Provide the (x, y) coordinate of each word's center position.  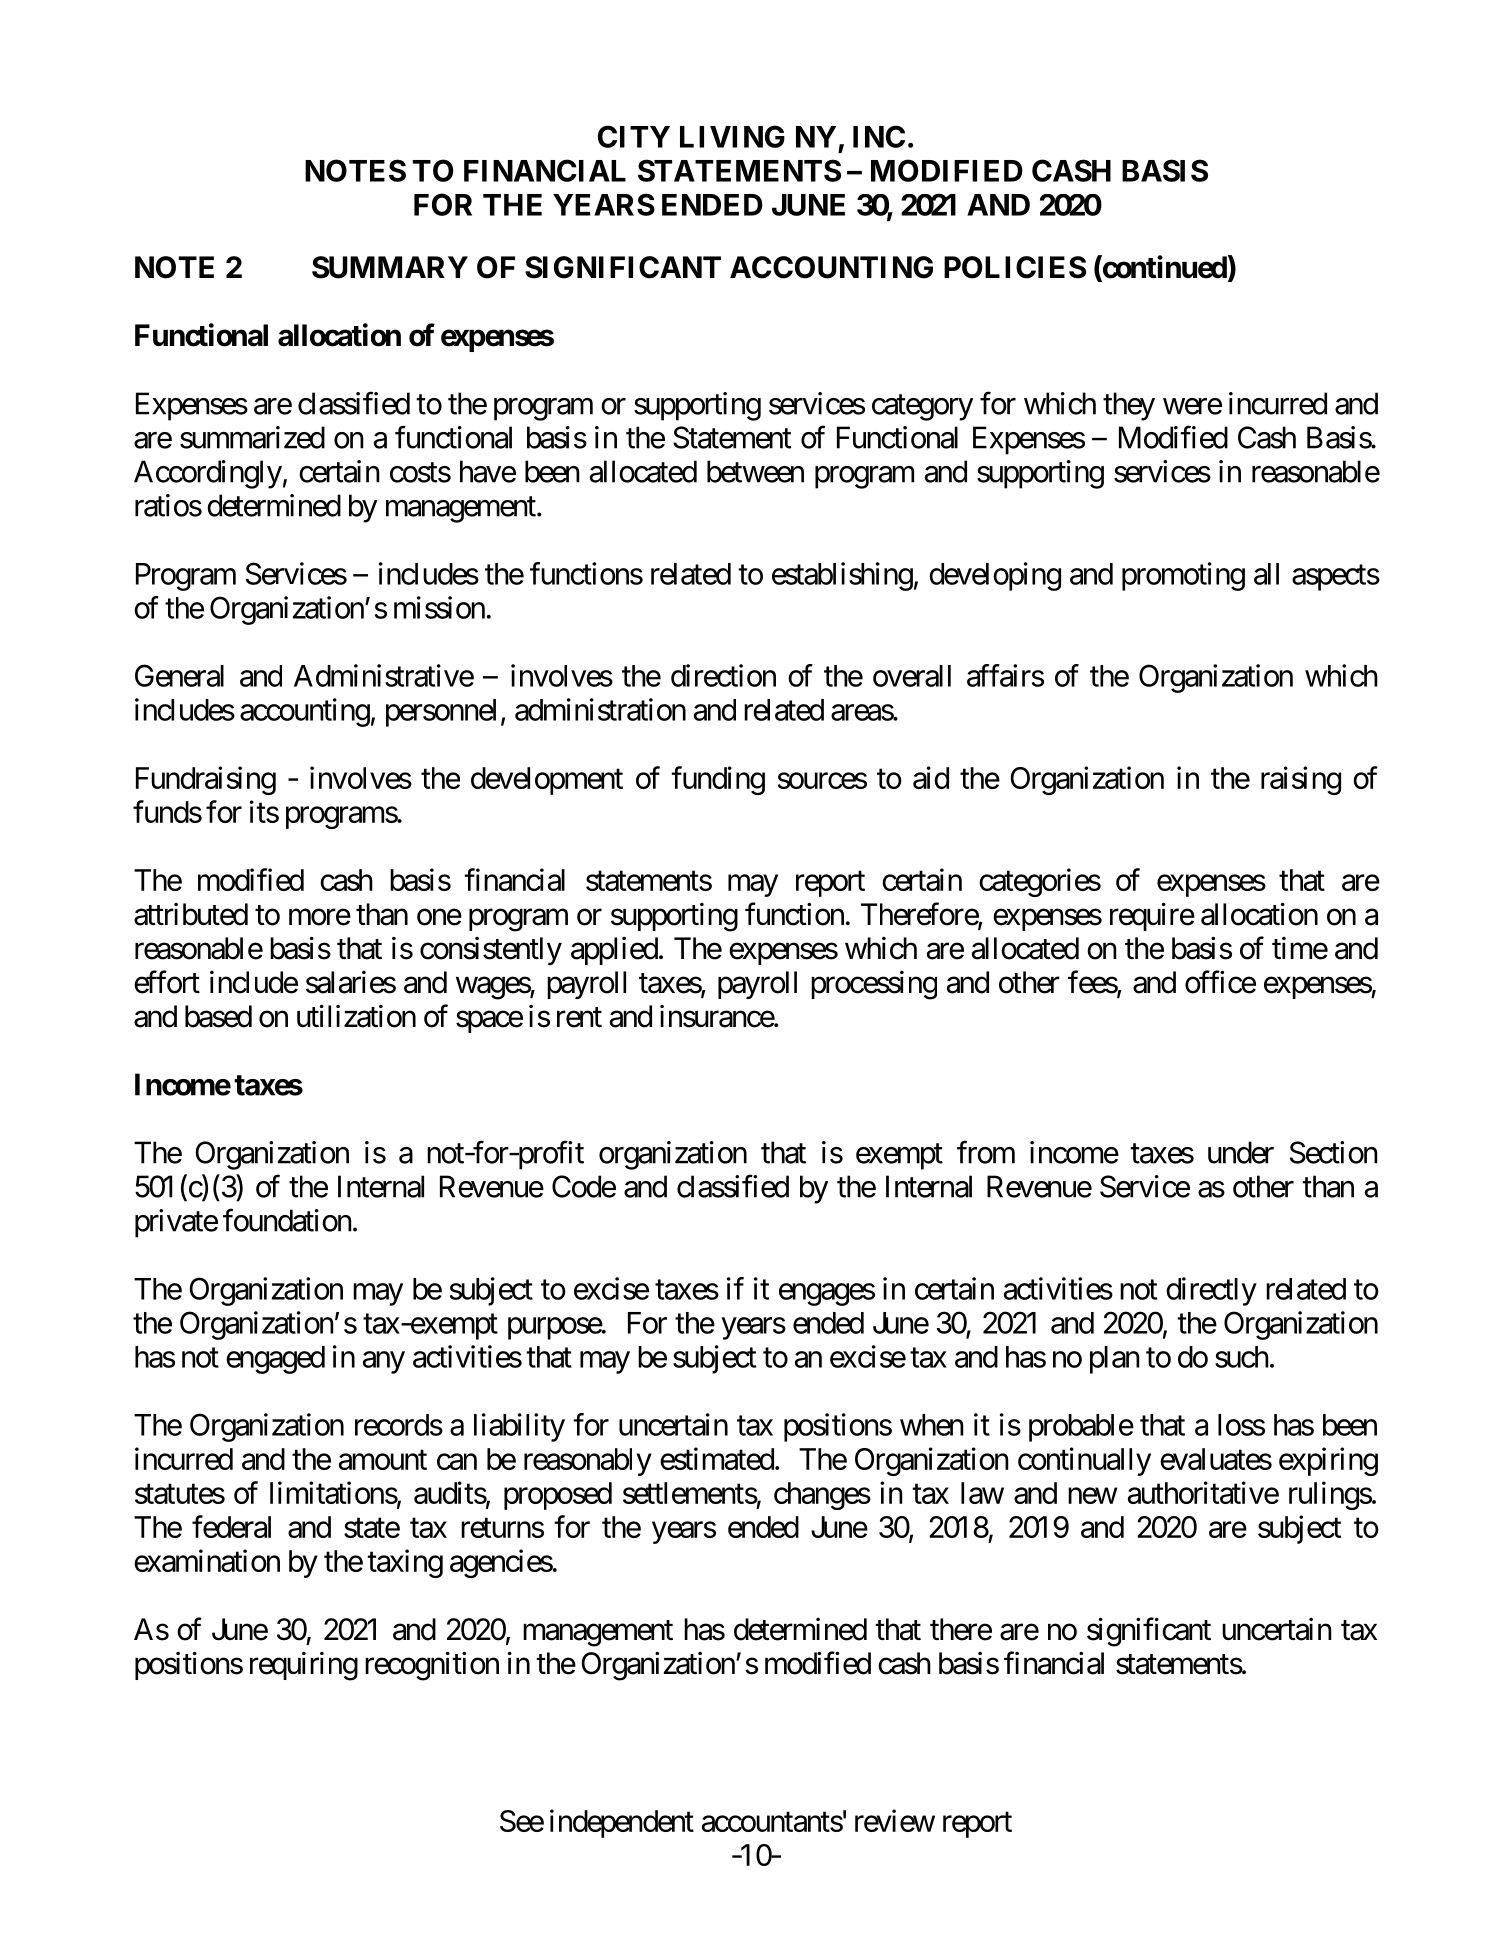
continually (1084, 1461)
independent (622, 1823)
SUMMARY (390, 267)
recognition (432, 1666)
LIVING (732, 136)
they (1129, 406)
